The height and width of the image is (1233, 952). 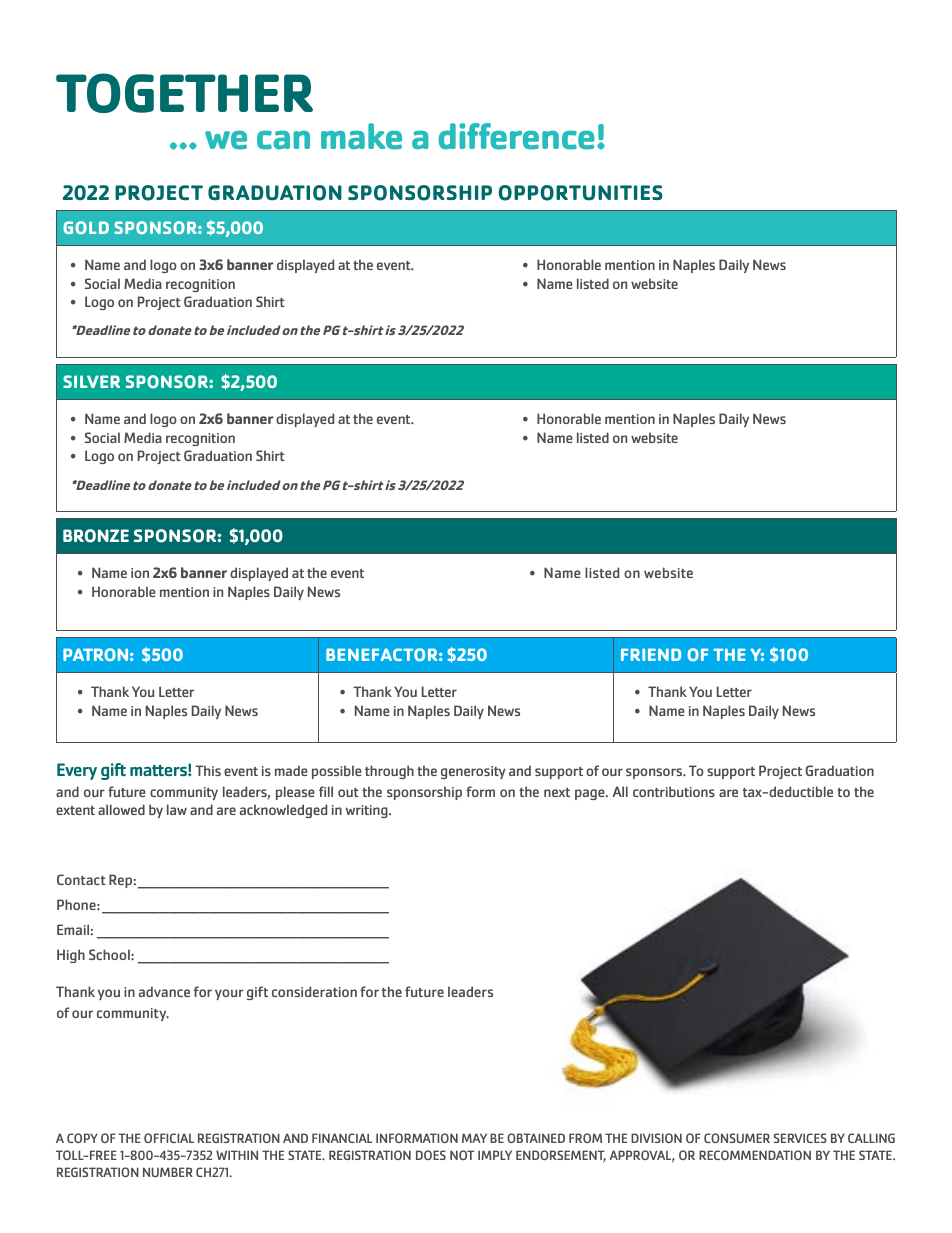 What do you see at coordinates (651, 654) in the image?
I see `FRIEND` at bounding box center [651, 654].
